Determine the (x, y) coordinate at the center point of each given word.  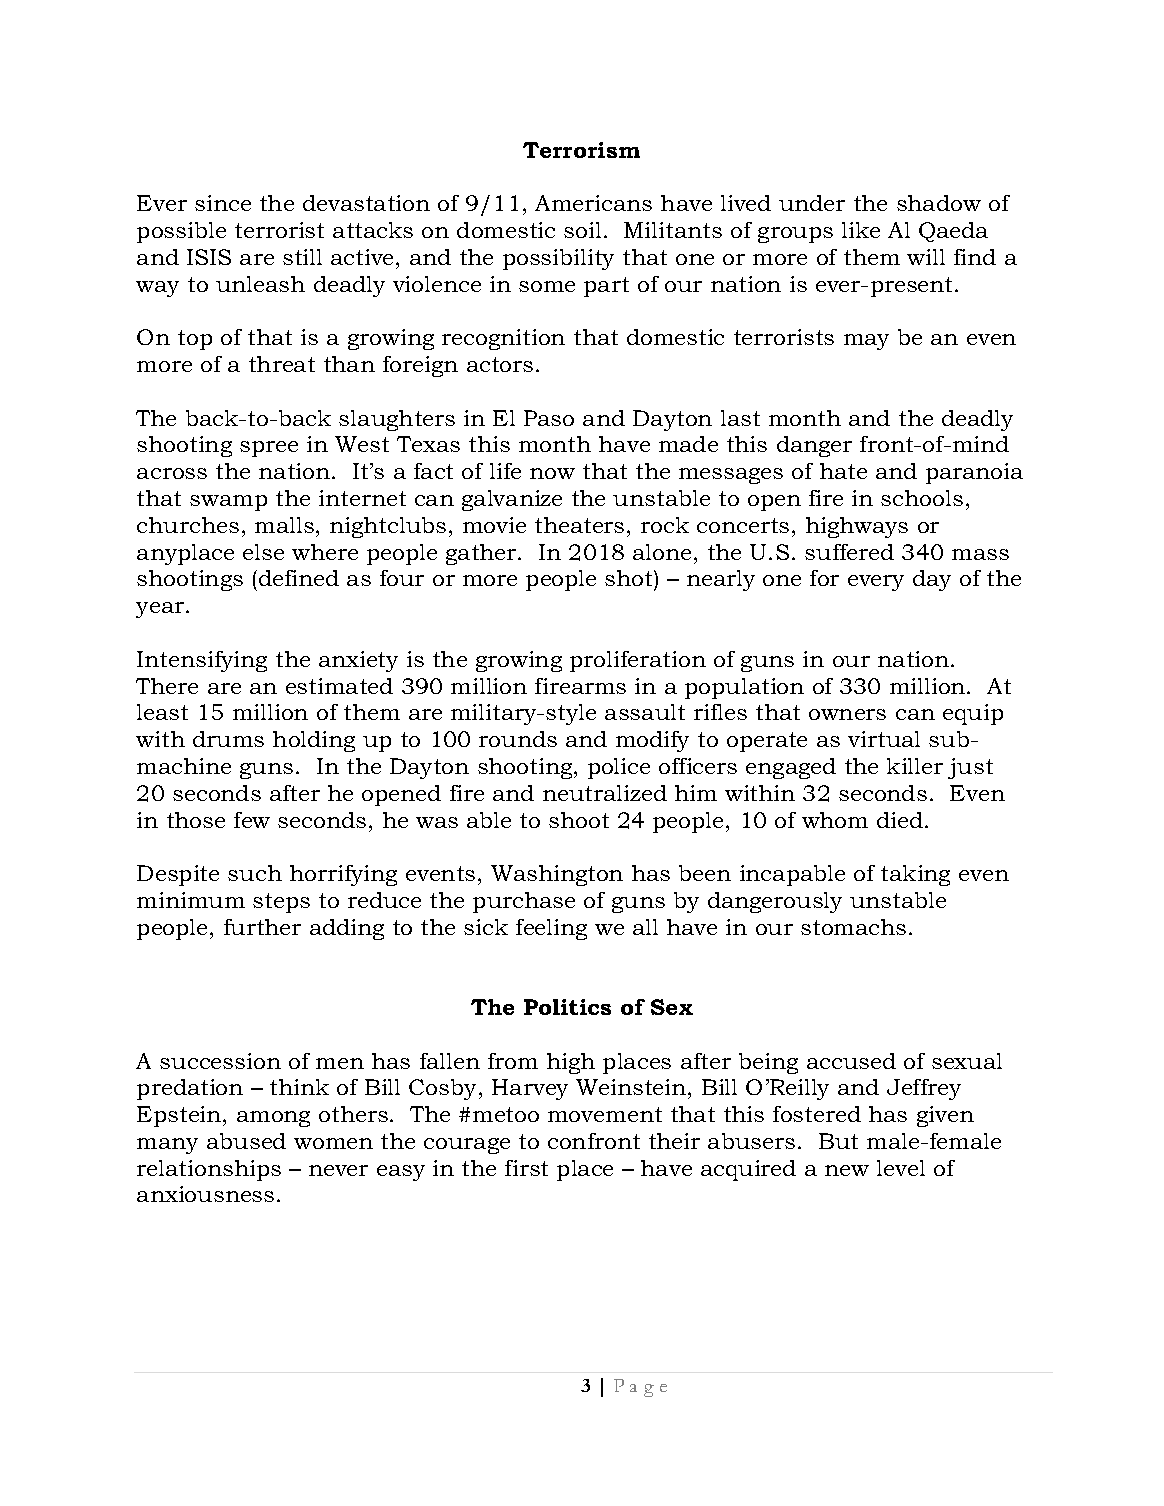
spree (269, 449)
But (838, 1141)
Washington (557, 875)
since (223, 203)
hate (843, 471)
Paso (549, 418)
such (255, 873)
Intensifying (202, 661)
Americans (593, 203)
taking (915, 875)
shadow (939, 203)
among (273, 1119)
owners (847, 714)
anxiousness (205, 1194)
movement (605, 1114)
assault (645, 712)
